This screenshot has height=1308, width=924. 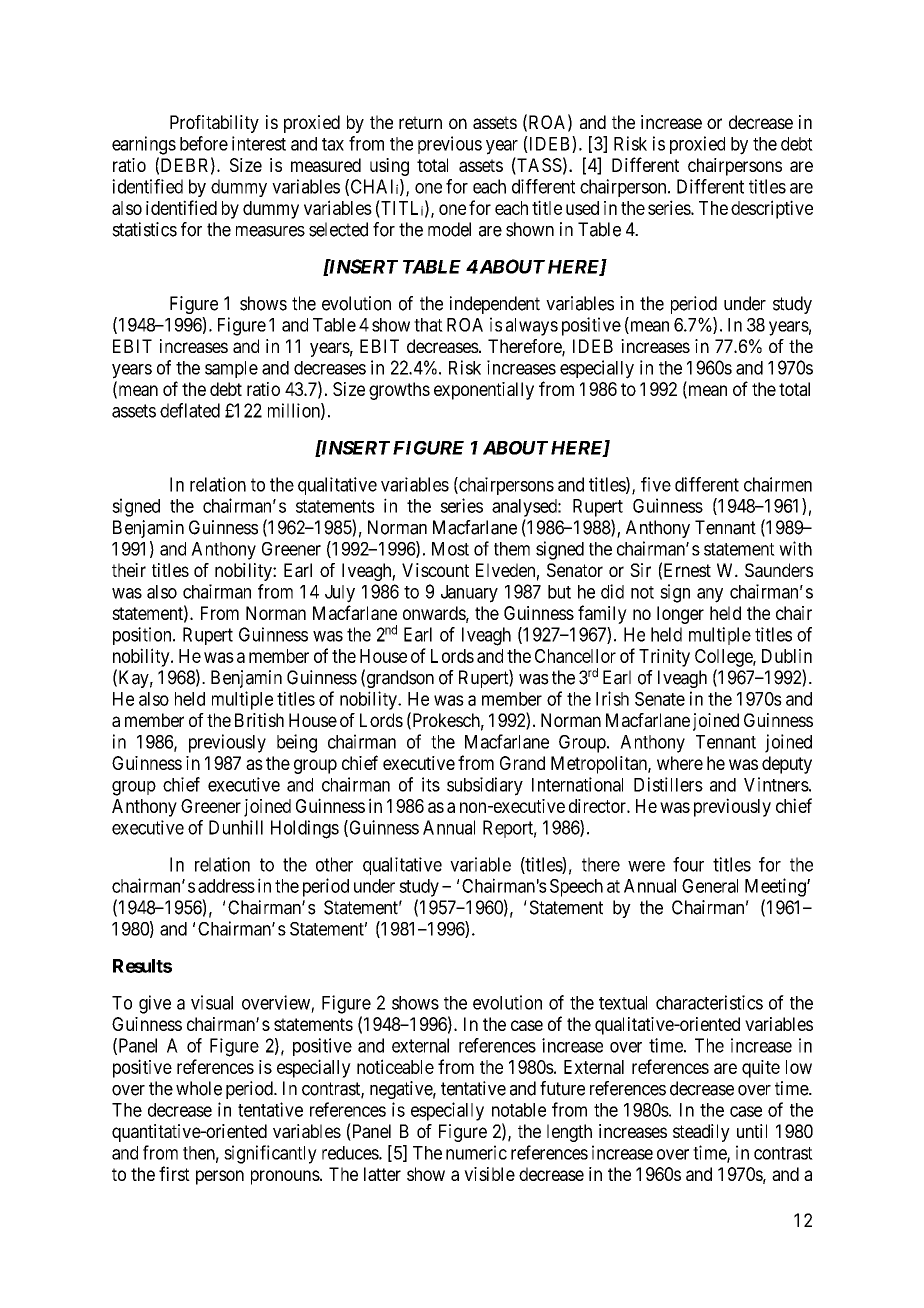 I want to click on before, so click(x=204, y=143).
